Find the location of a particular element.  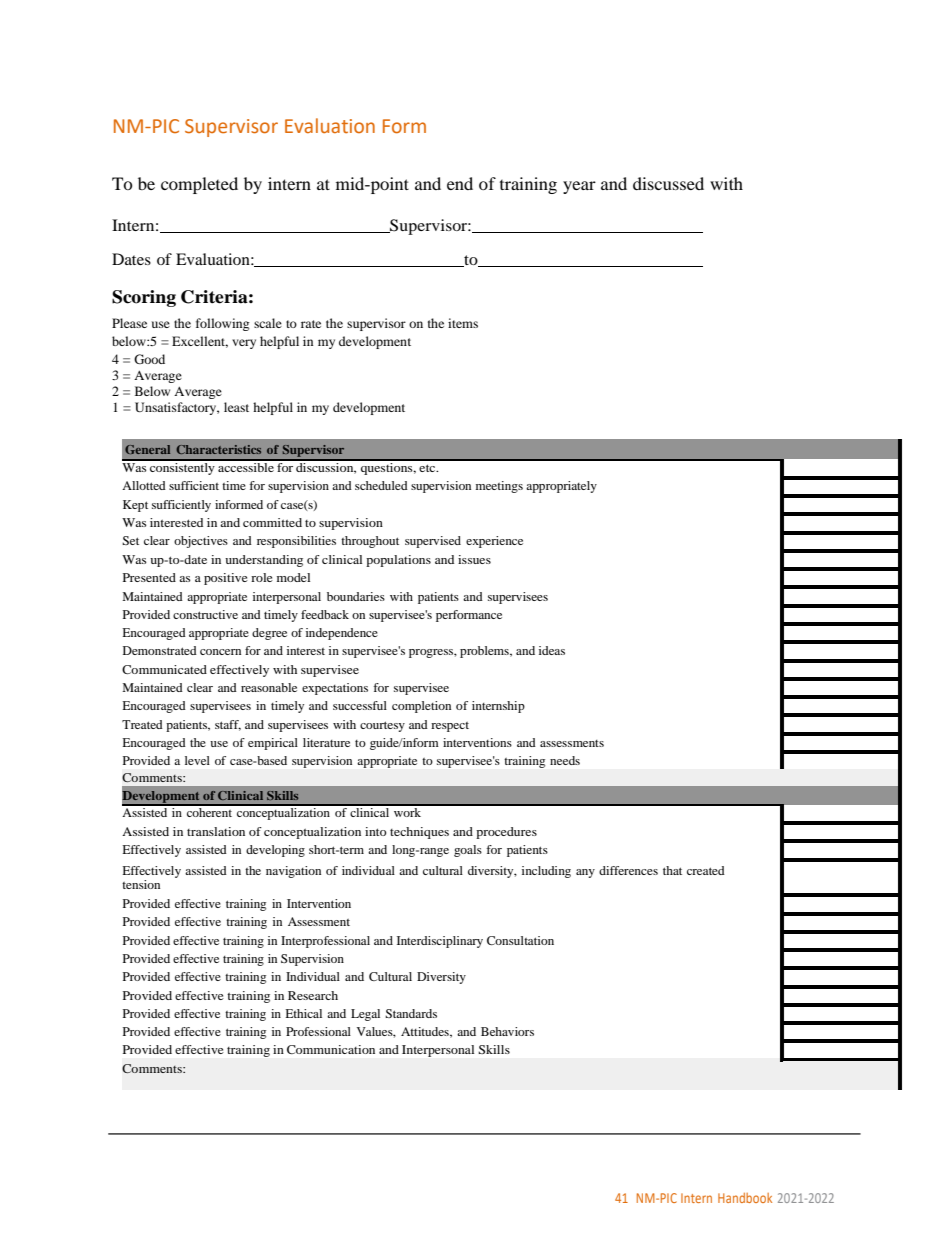

discussed is located at coordinates (668, 183).
